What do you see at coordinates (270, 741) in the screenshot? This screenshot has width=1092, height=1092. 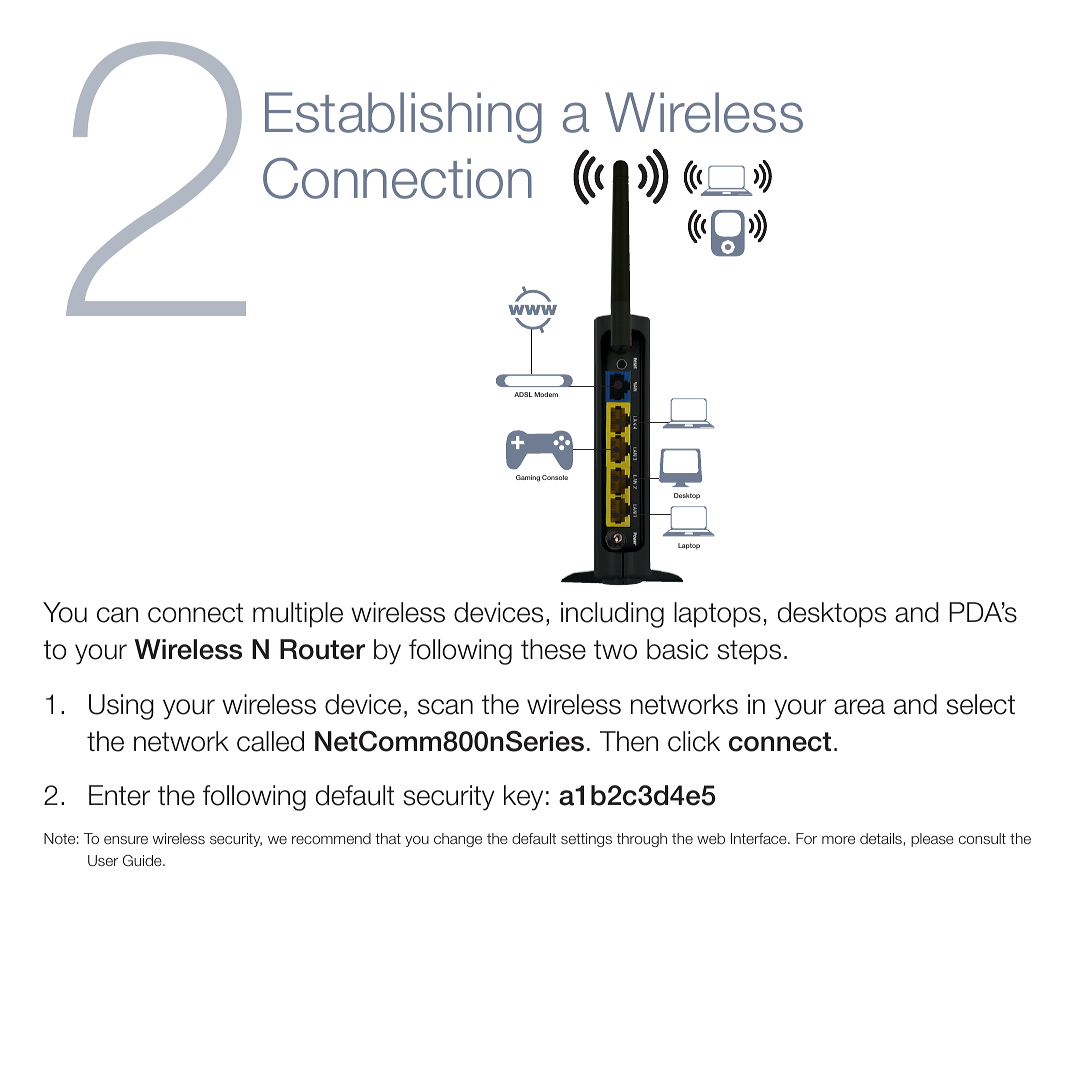 I see `called` at bounding box center [270, 741].
